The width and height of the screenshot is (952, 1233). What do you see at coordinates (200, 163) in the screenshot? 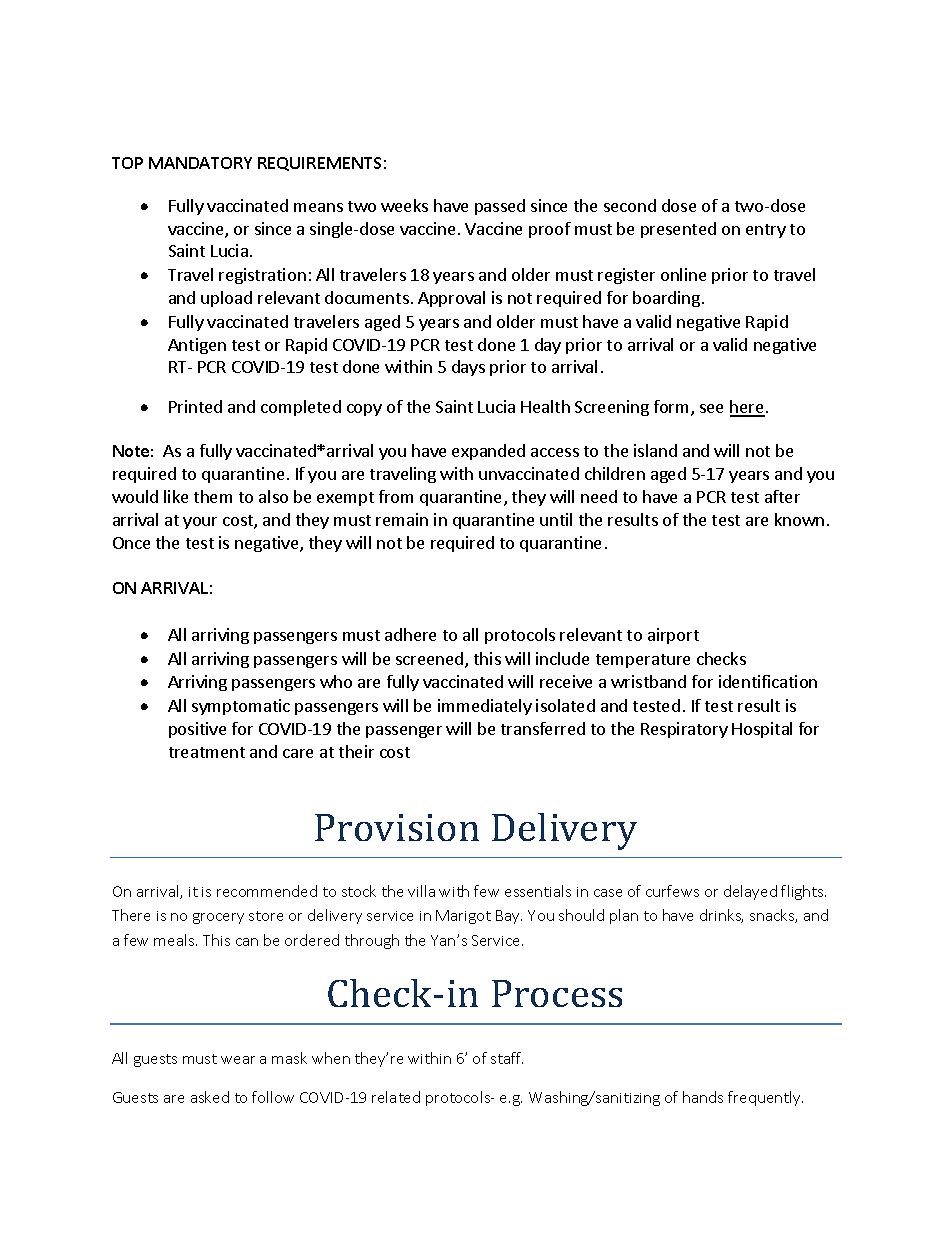
I see `MANDATORY` at bounding box center [200, 163].
